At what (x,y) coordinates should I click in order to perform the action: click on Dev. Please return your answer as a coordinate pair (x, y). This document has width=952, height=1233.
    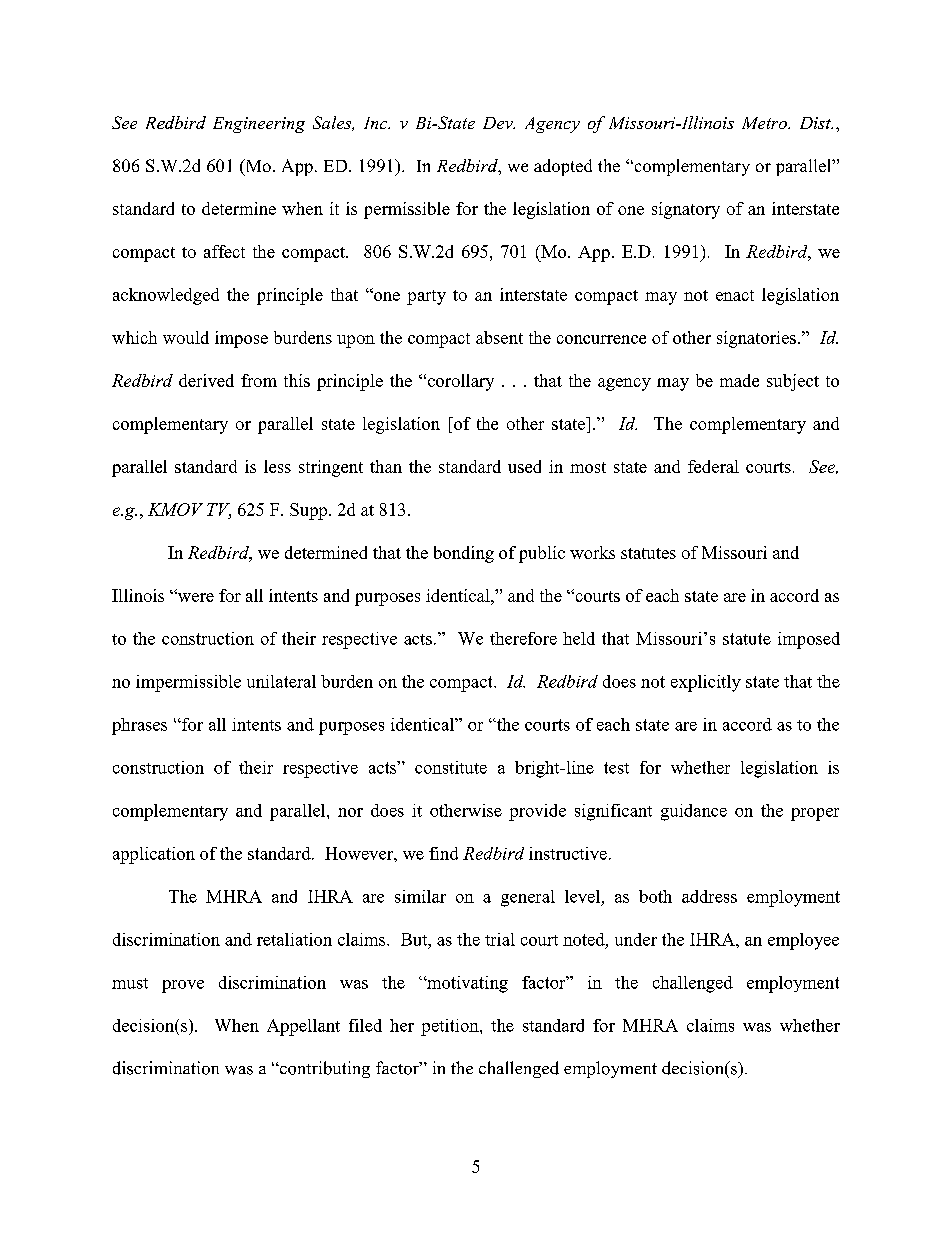
    Looking at the image, I should click on (499, 123).
